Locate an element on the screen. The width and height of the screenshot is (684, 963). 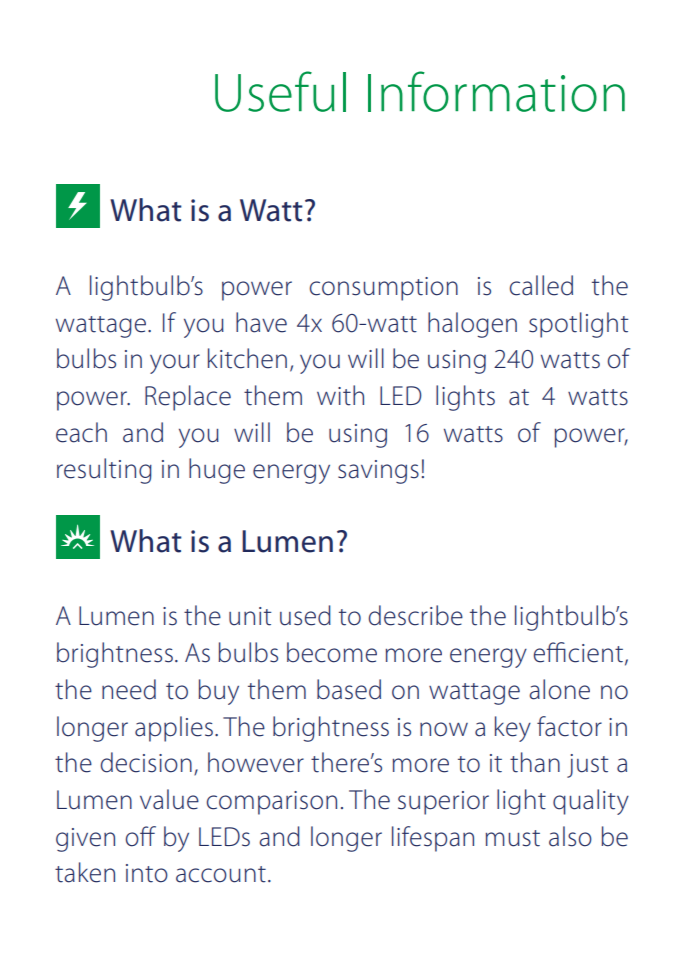
called is located at coordinates (541, 285).
